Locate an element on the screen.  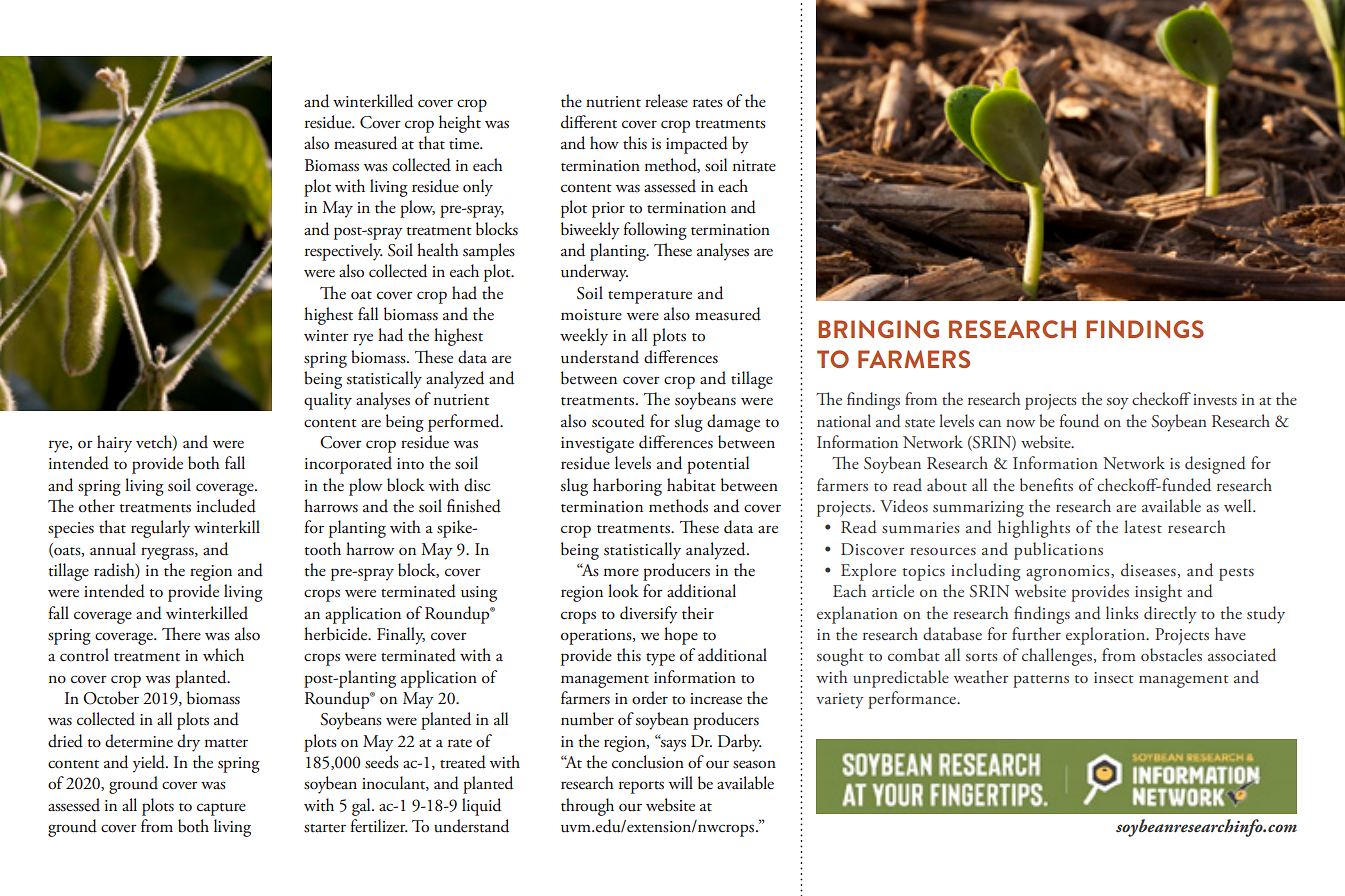
impacted is located at coordinates (697, 145).
